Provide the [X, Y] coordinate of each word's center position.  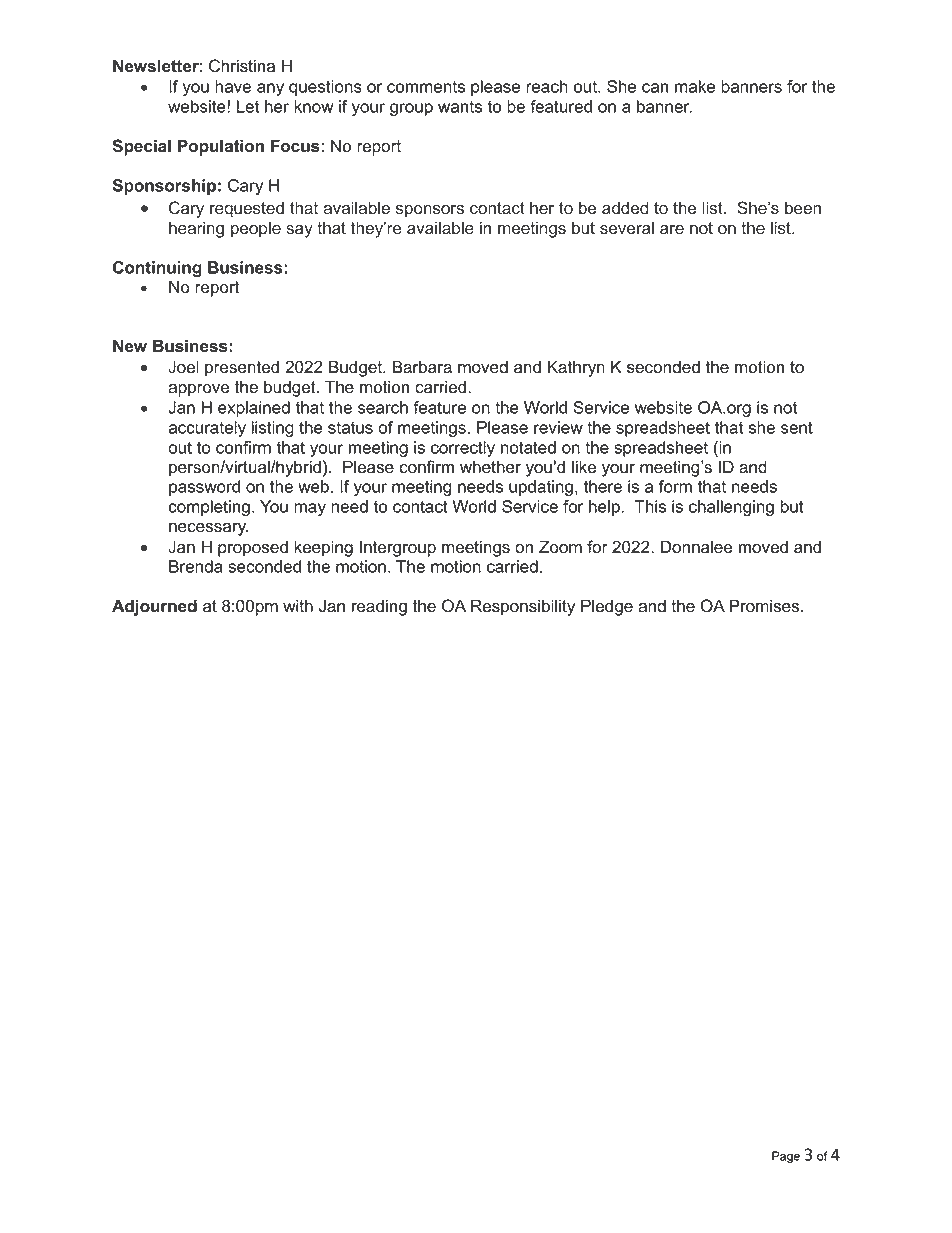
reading [379, 607]
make [695, 86]
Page [786, 1157]
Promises [765, 606]
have [233, 86]
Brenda [195, 566]
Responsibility [523, 607]
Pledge [607, 607]
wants [460, 107]
